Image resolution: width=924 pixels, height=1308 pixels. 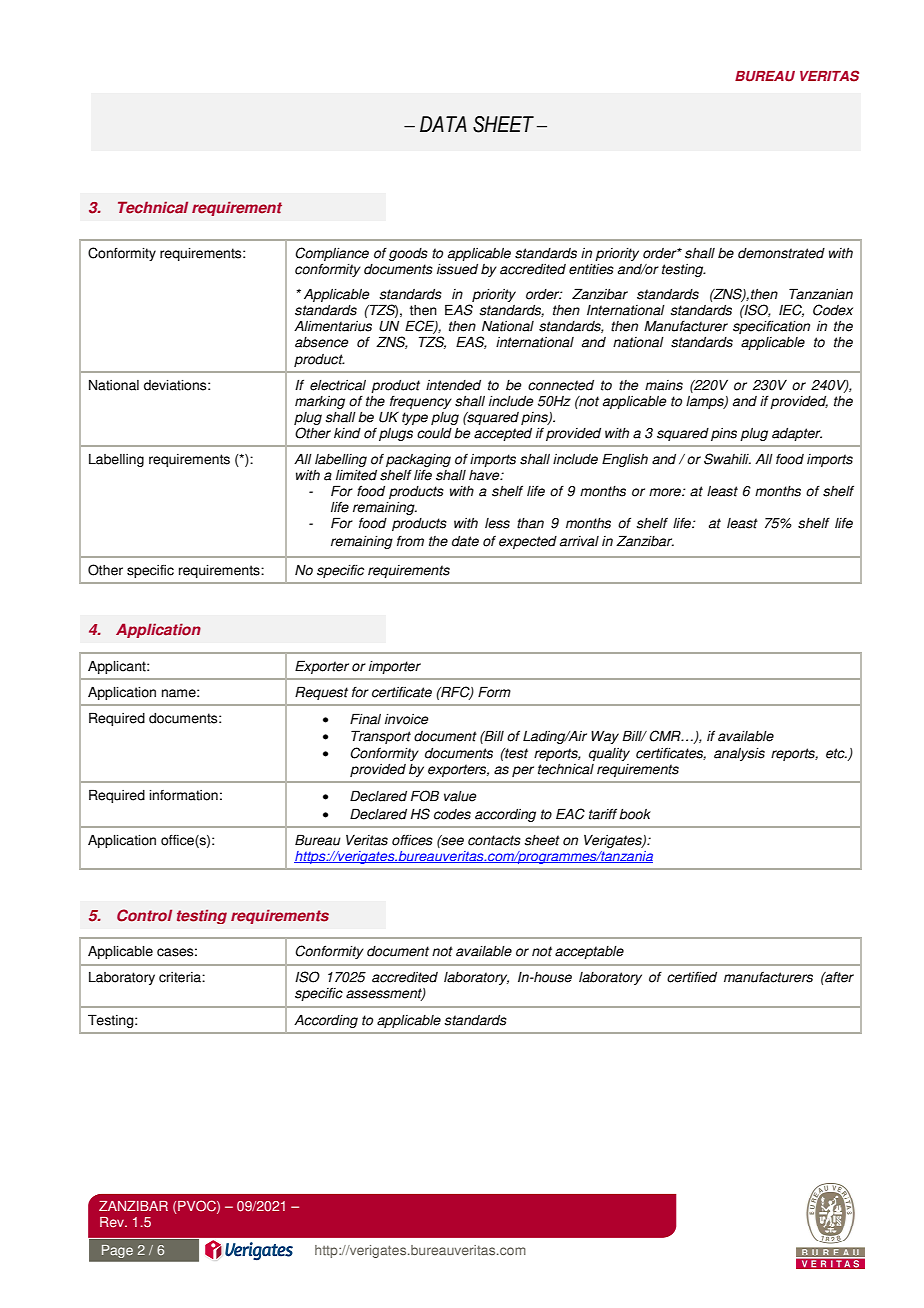 What do you see at coordinates (589, 952) in the screenshot?
I see `acceptable` at bounding box center [589, 952].
